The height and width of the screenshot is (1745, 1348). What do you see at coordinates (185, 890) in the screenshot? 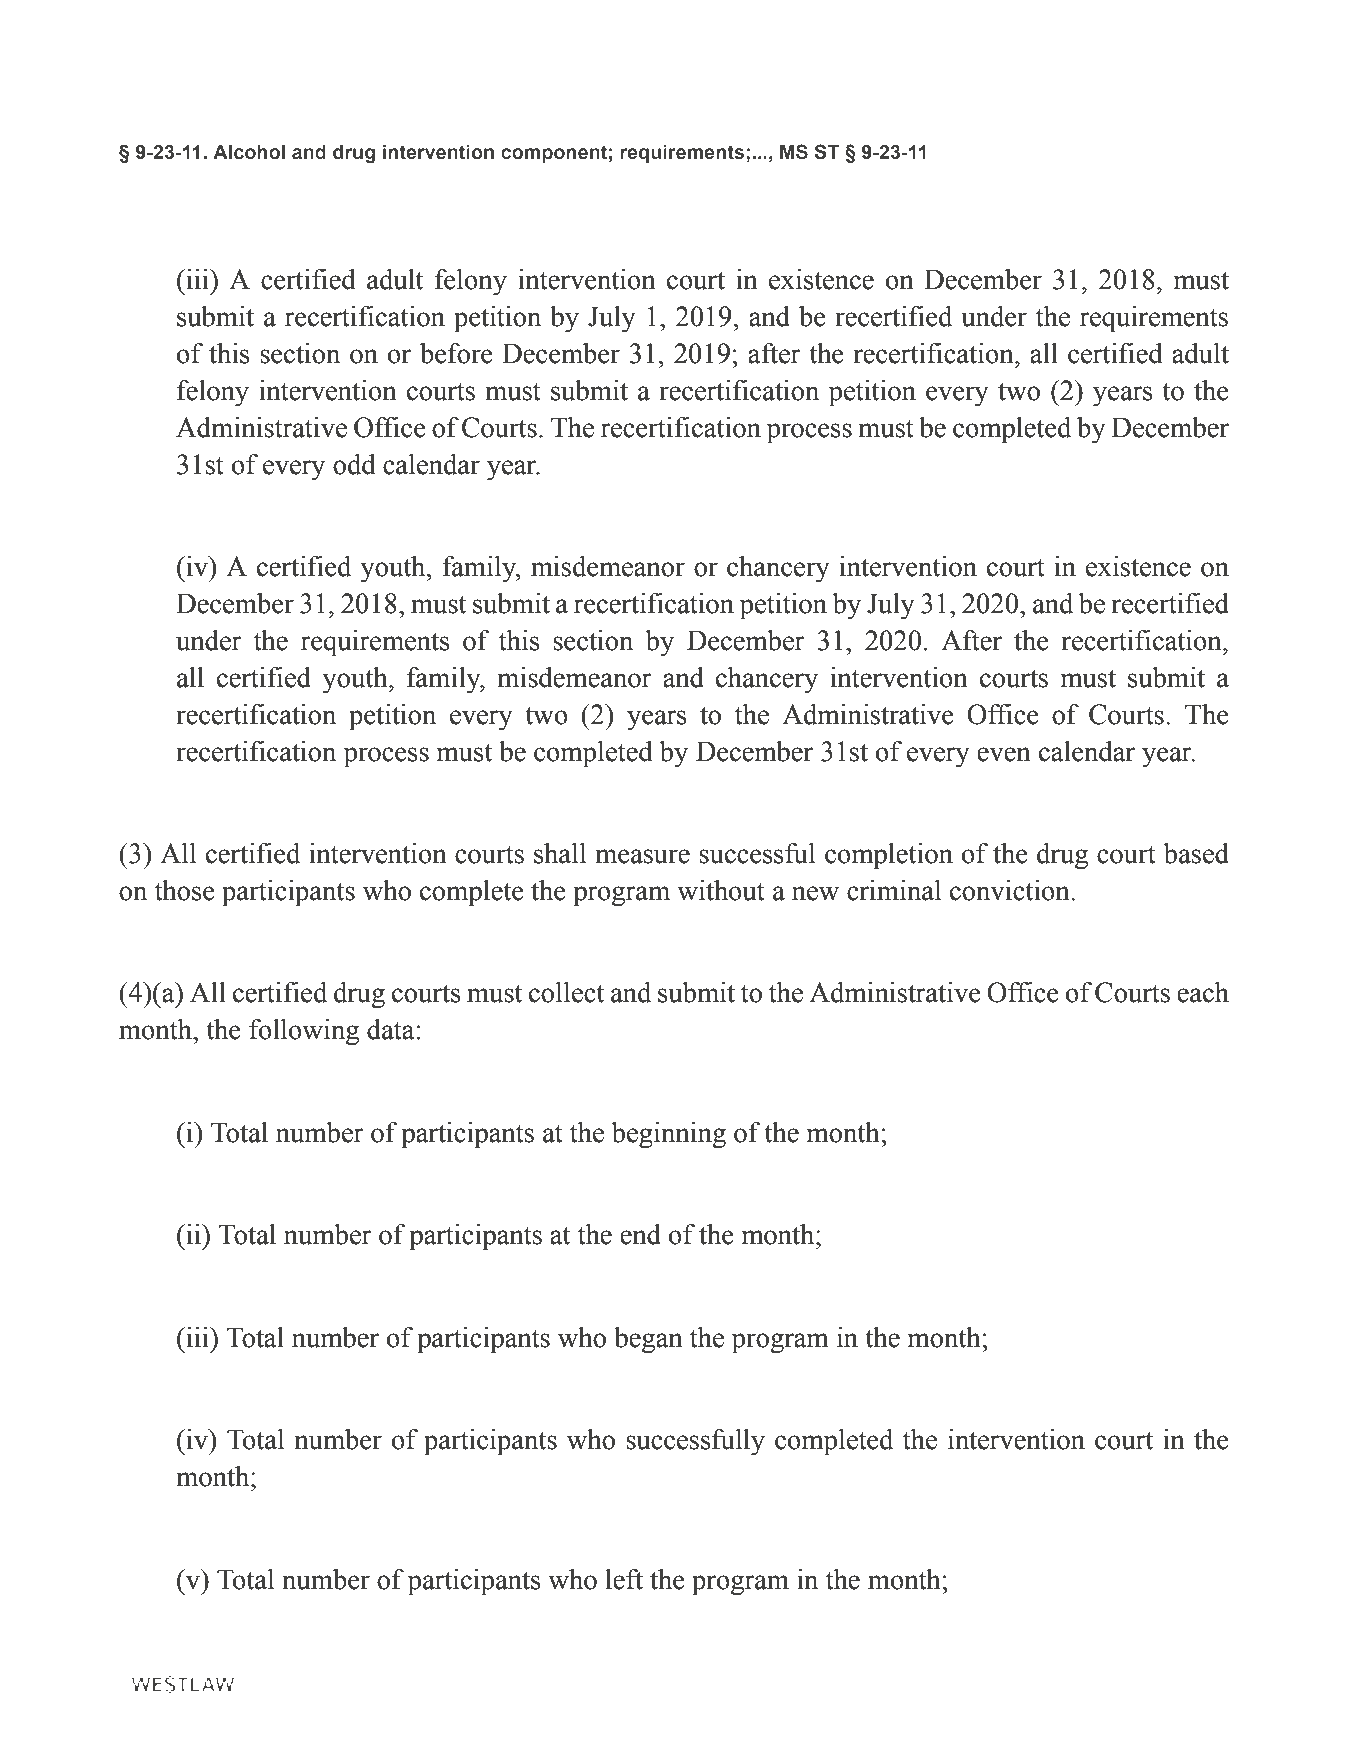
I see `those` at bounding box center [185, 890].
